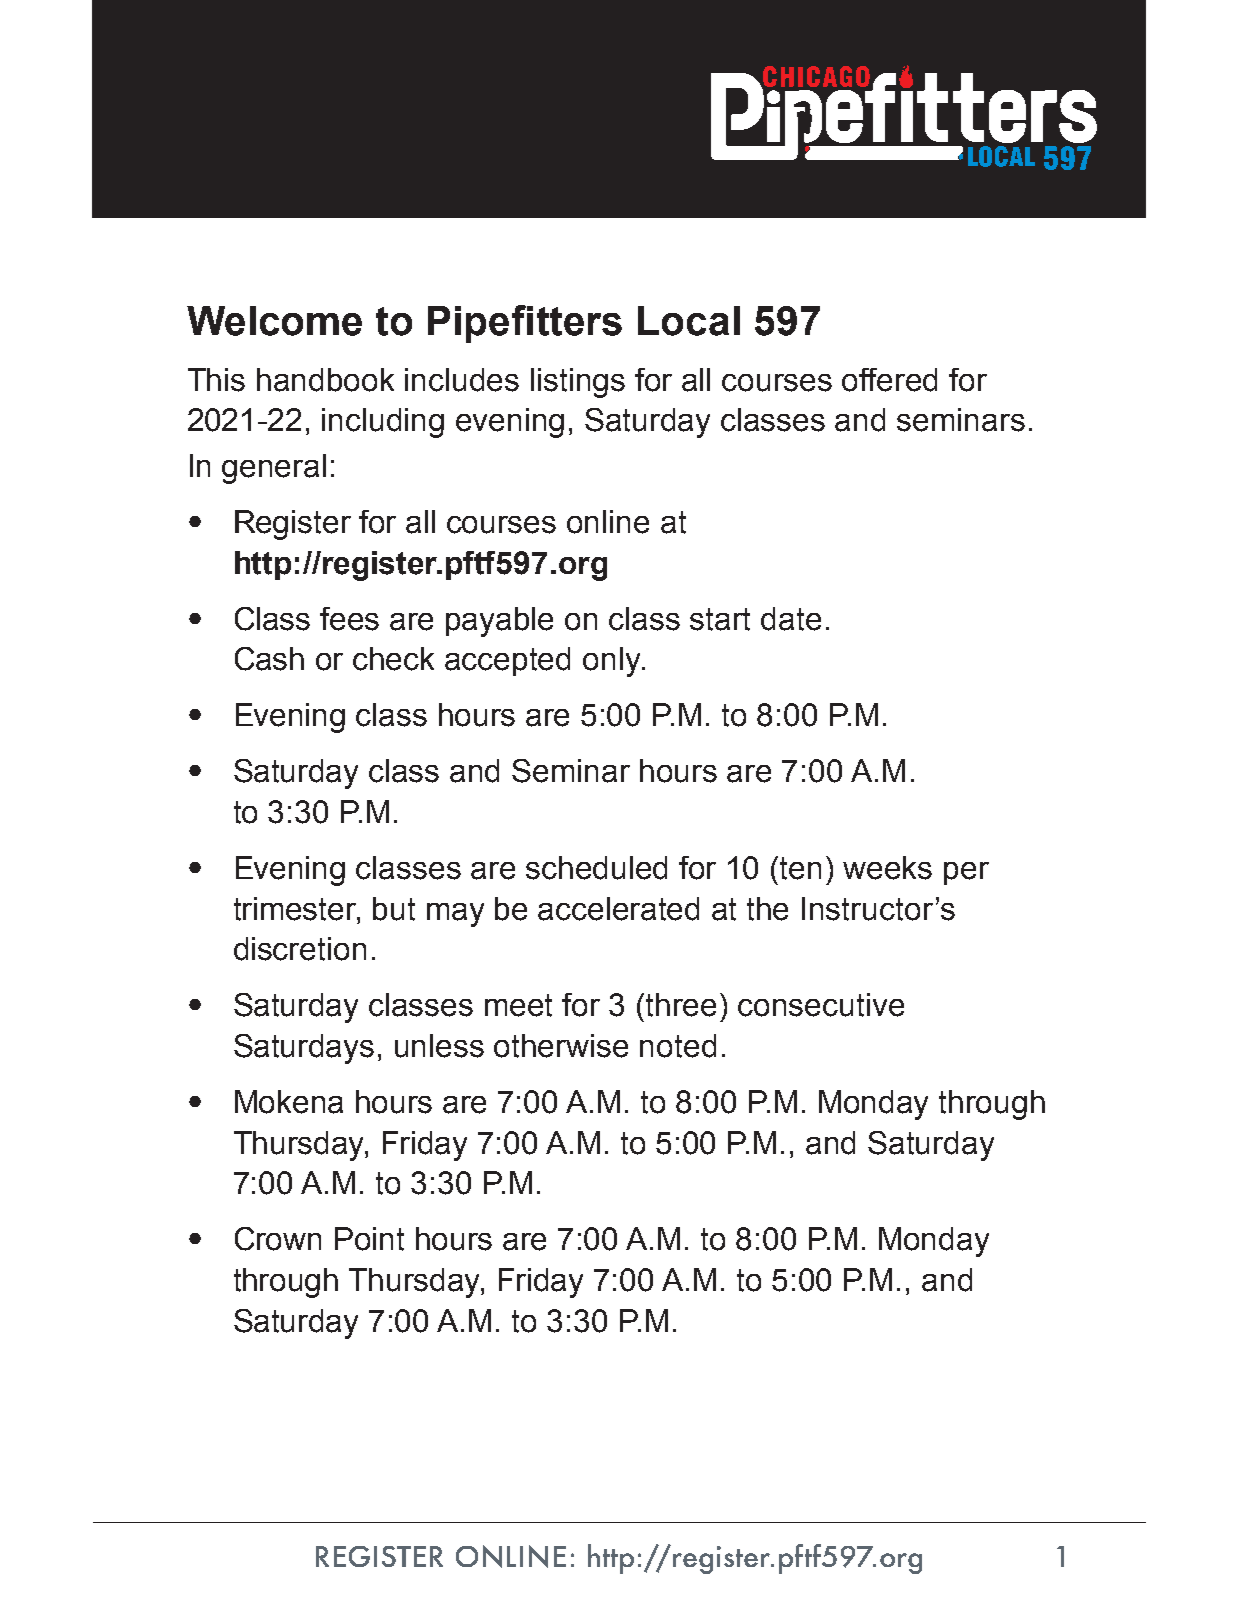 The width and height of the page is (1238, 1602). What do you see at coordinates (325, 380) in the page?
I see `handbook` at bounding box center [325, 380].
